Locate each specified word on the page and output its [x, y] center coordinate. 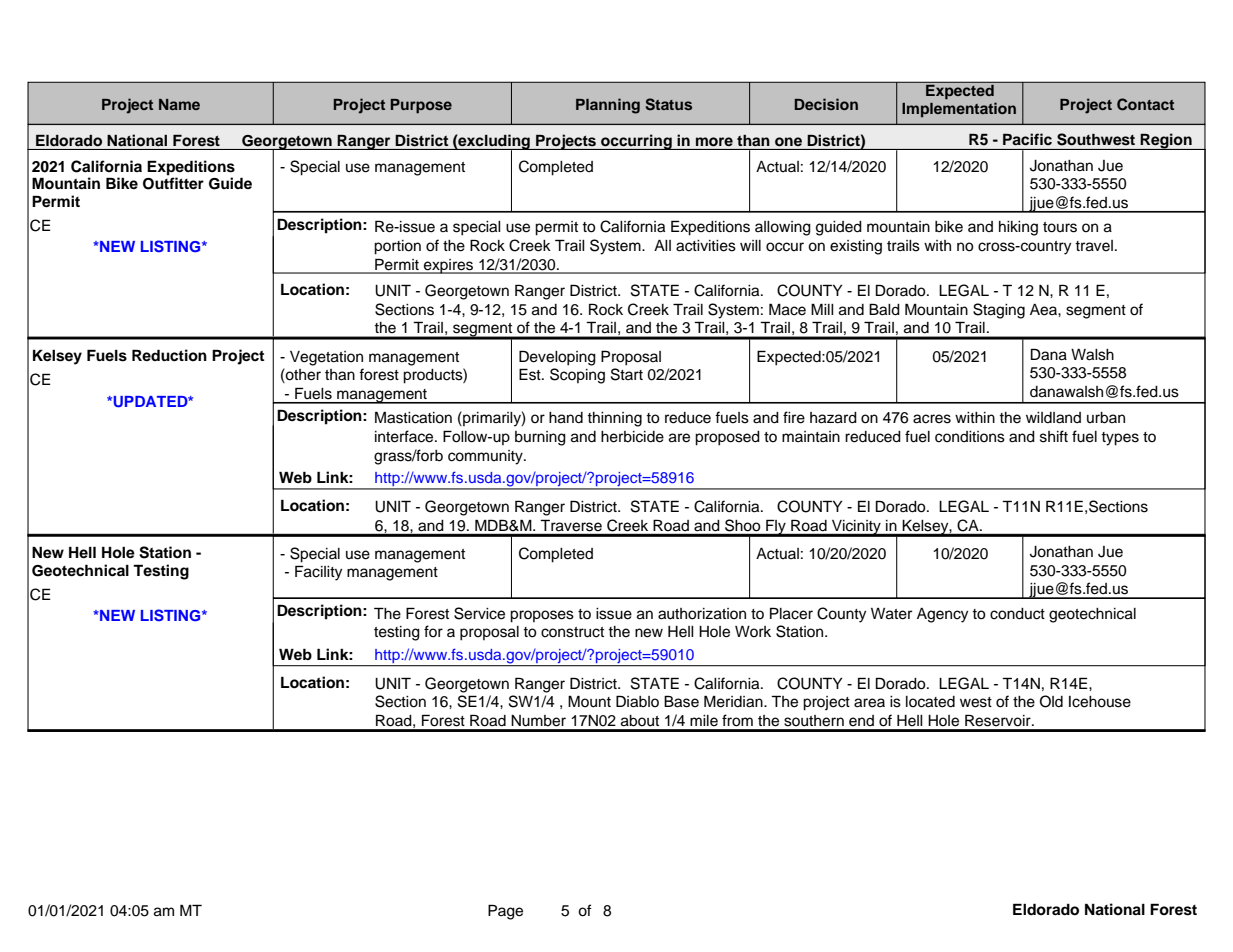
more [714, 142]
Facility [318, 573]
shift [1054, 436]
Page [505, 912]
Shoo [742, 525]
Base [681, 701]
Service [479, 613]
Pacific [1027, 139]
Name [179, 104]
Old [1051, 701]
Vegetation [326, 358]
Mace [787, 309]
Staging [999, 311]
